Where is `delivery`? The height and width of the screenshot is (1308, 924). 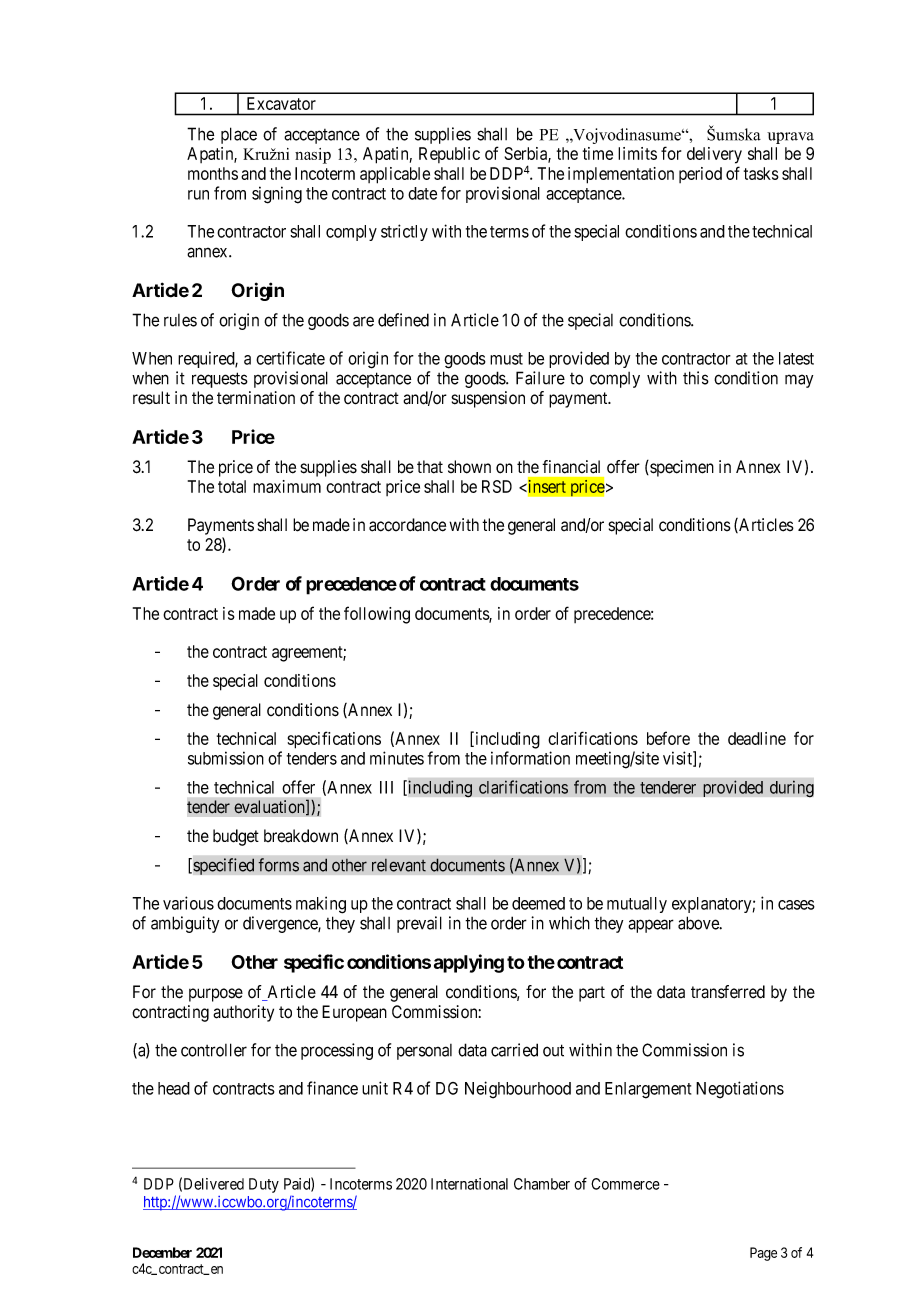
delivery is located at coordinates (714, 155).
